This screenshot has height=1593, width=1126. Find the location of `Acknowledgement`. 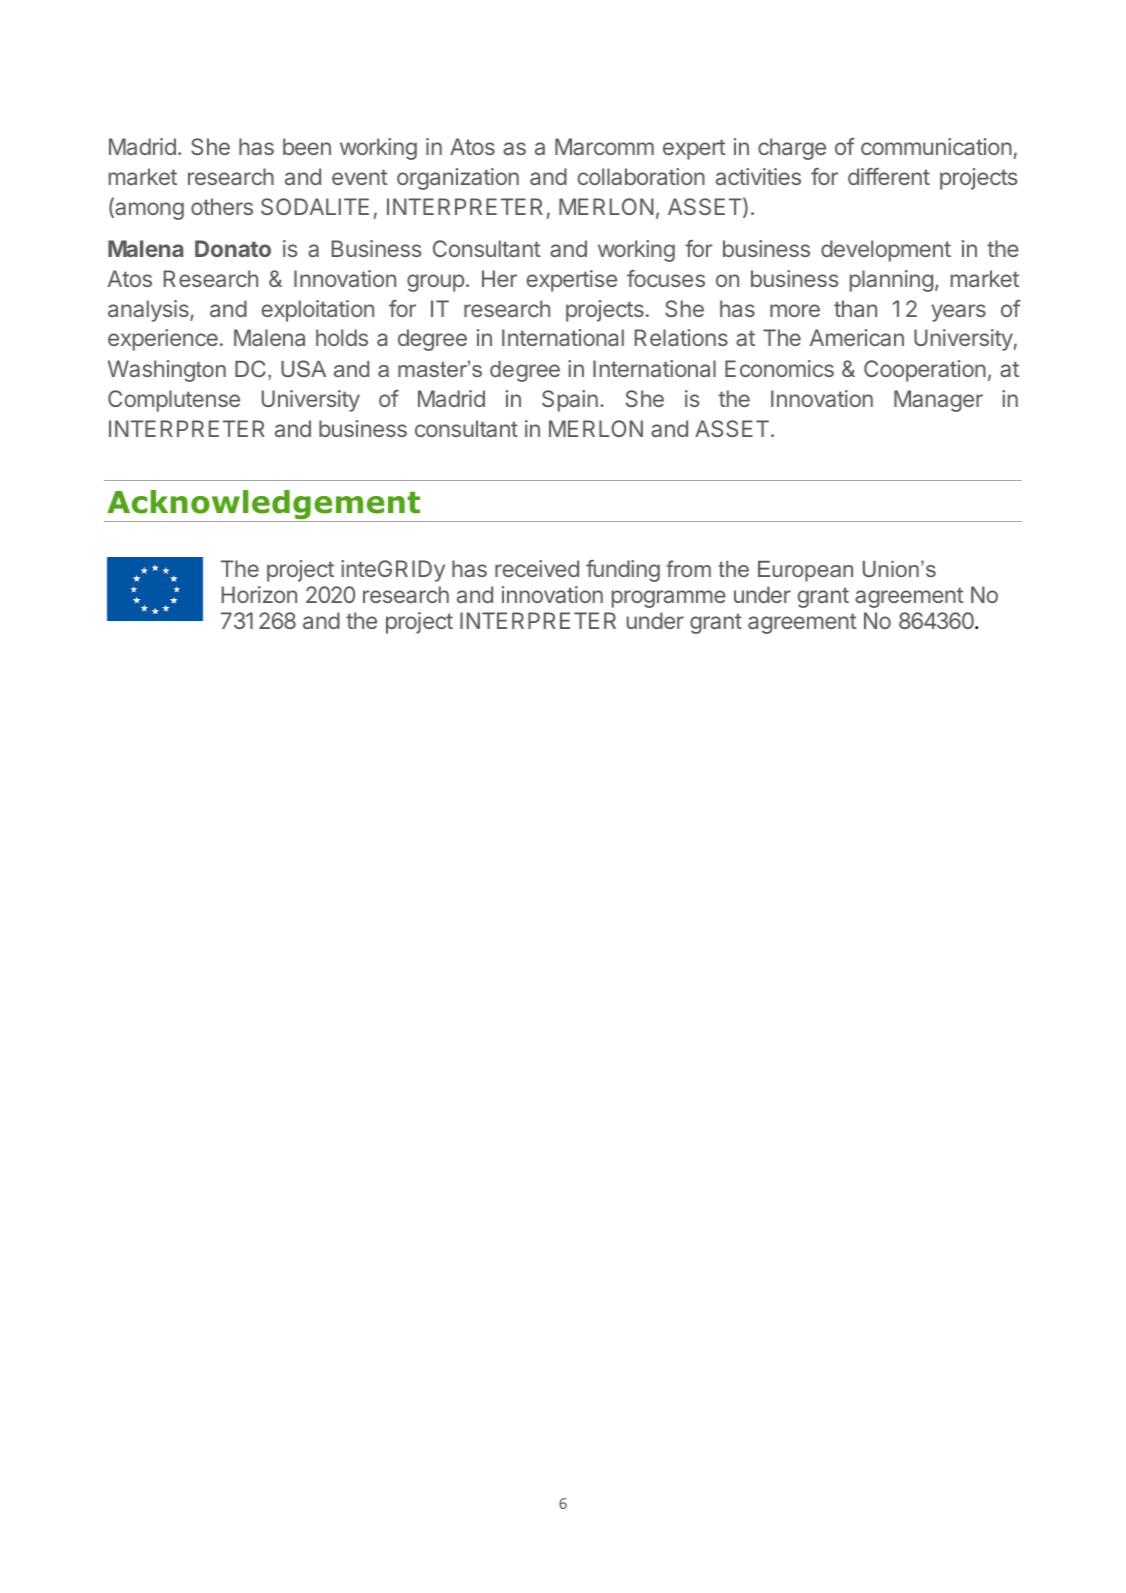

Acknowledgement is located at coordinates (264, 506).
